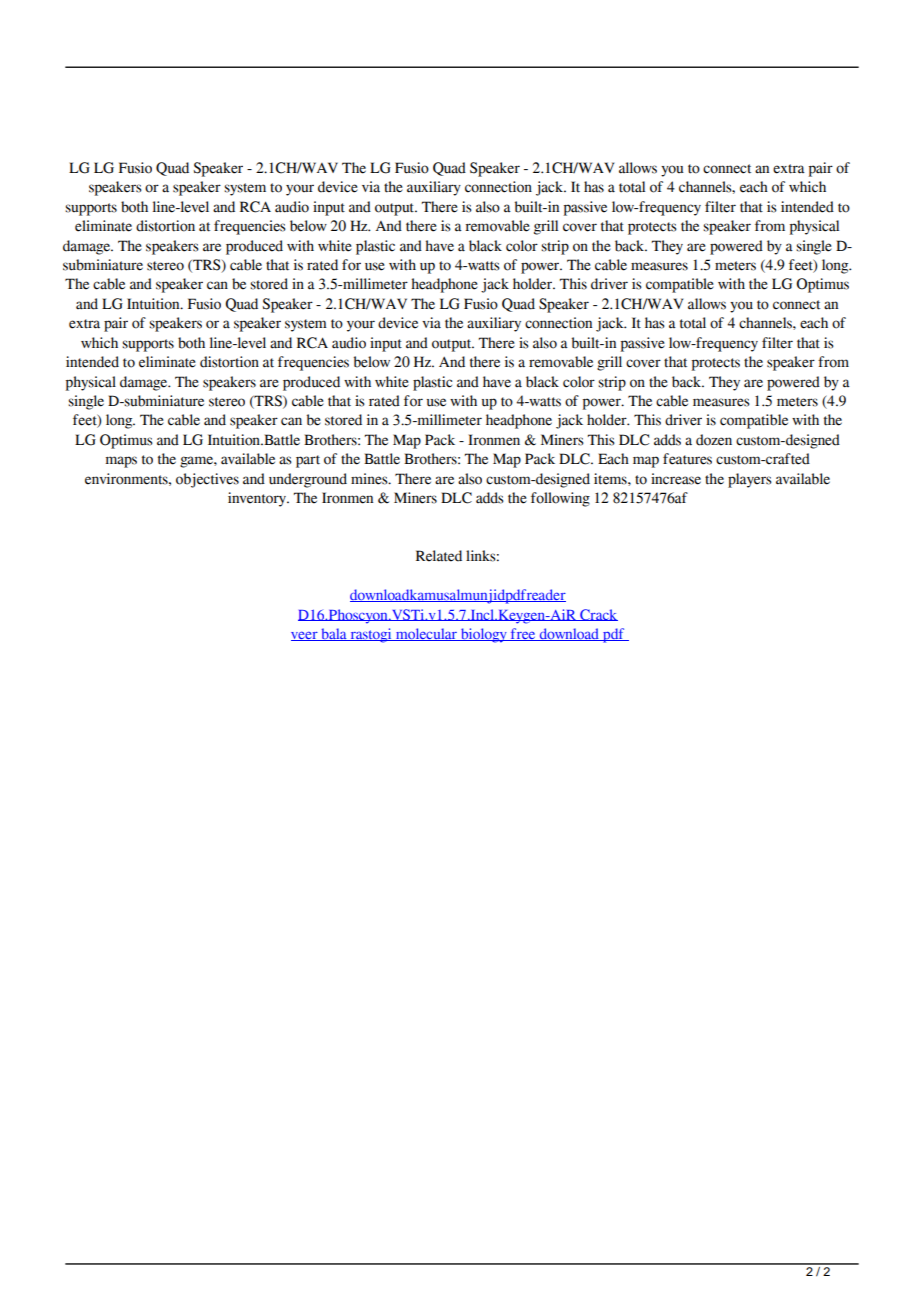  Describe the element at coordinates (308, 461) in the page. I see `part` at that location.
